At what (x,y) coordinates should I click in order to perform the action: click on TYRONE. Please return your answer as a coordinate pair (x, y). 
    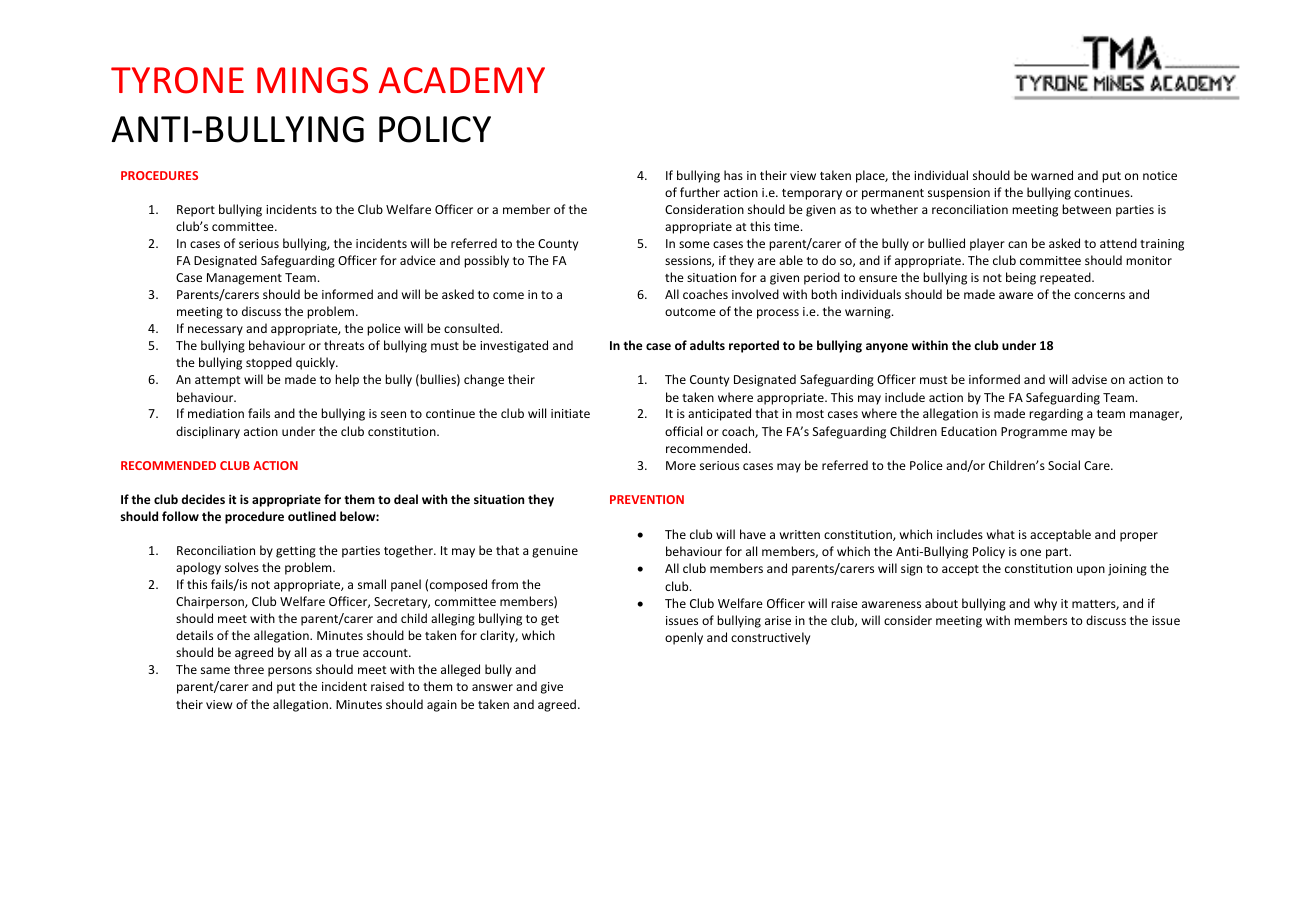
    Looking at the image, I should click on (177, 80).
